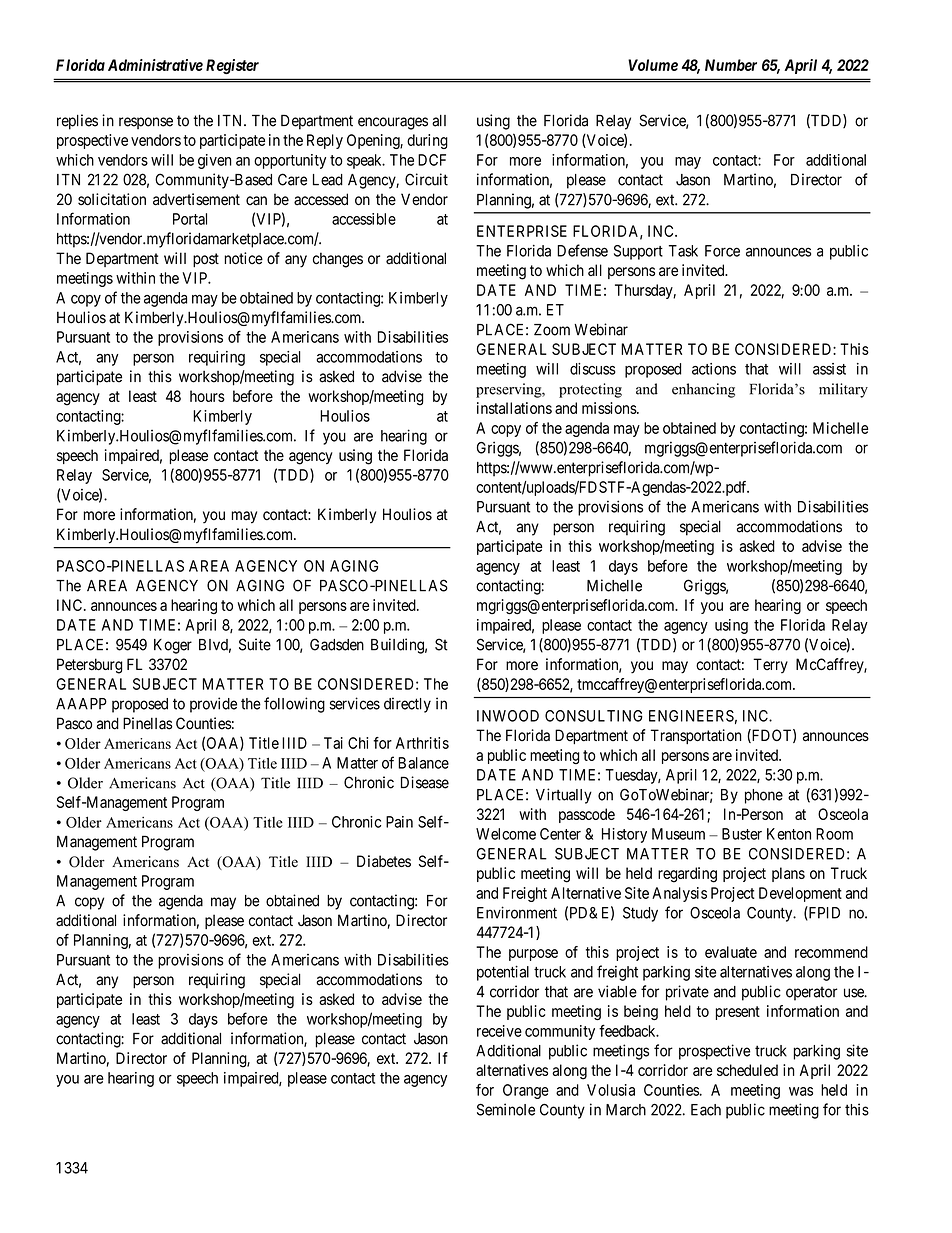  I want to click on Seminole, so click(506, 1109).
